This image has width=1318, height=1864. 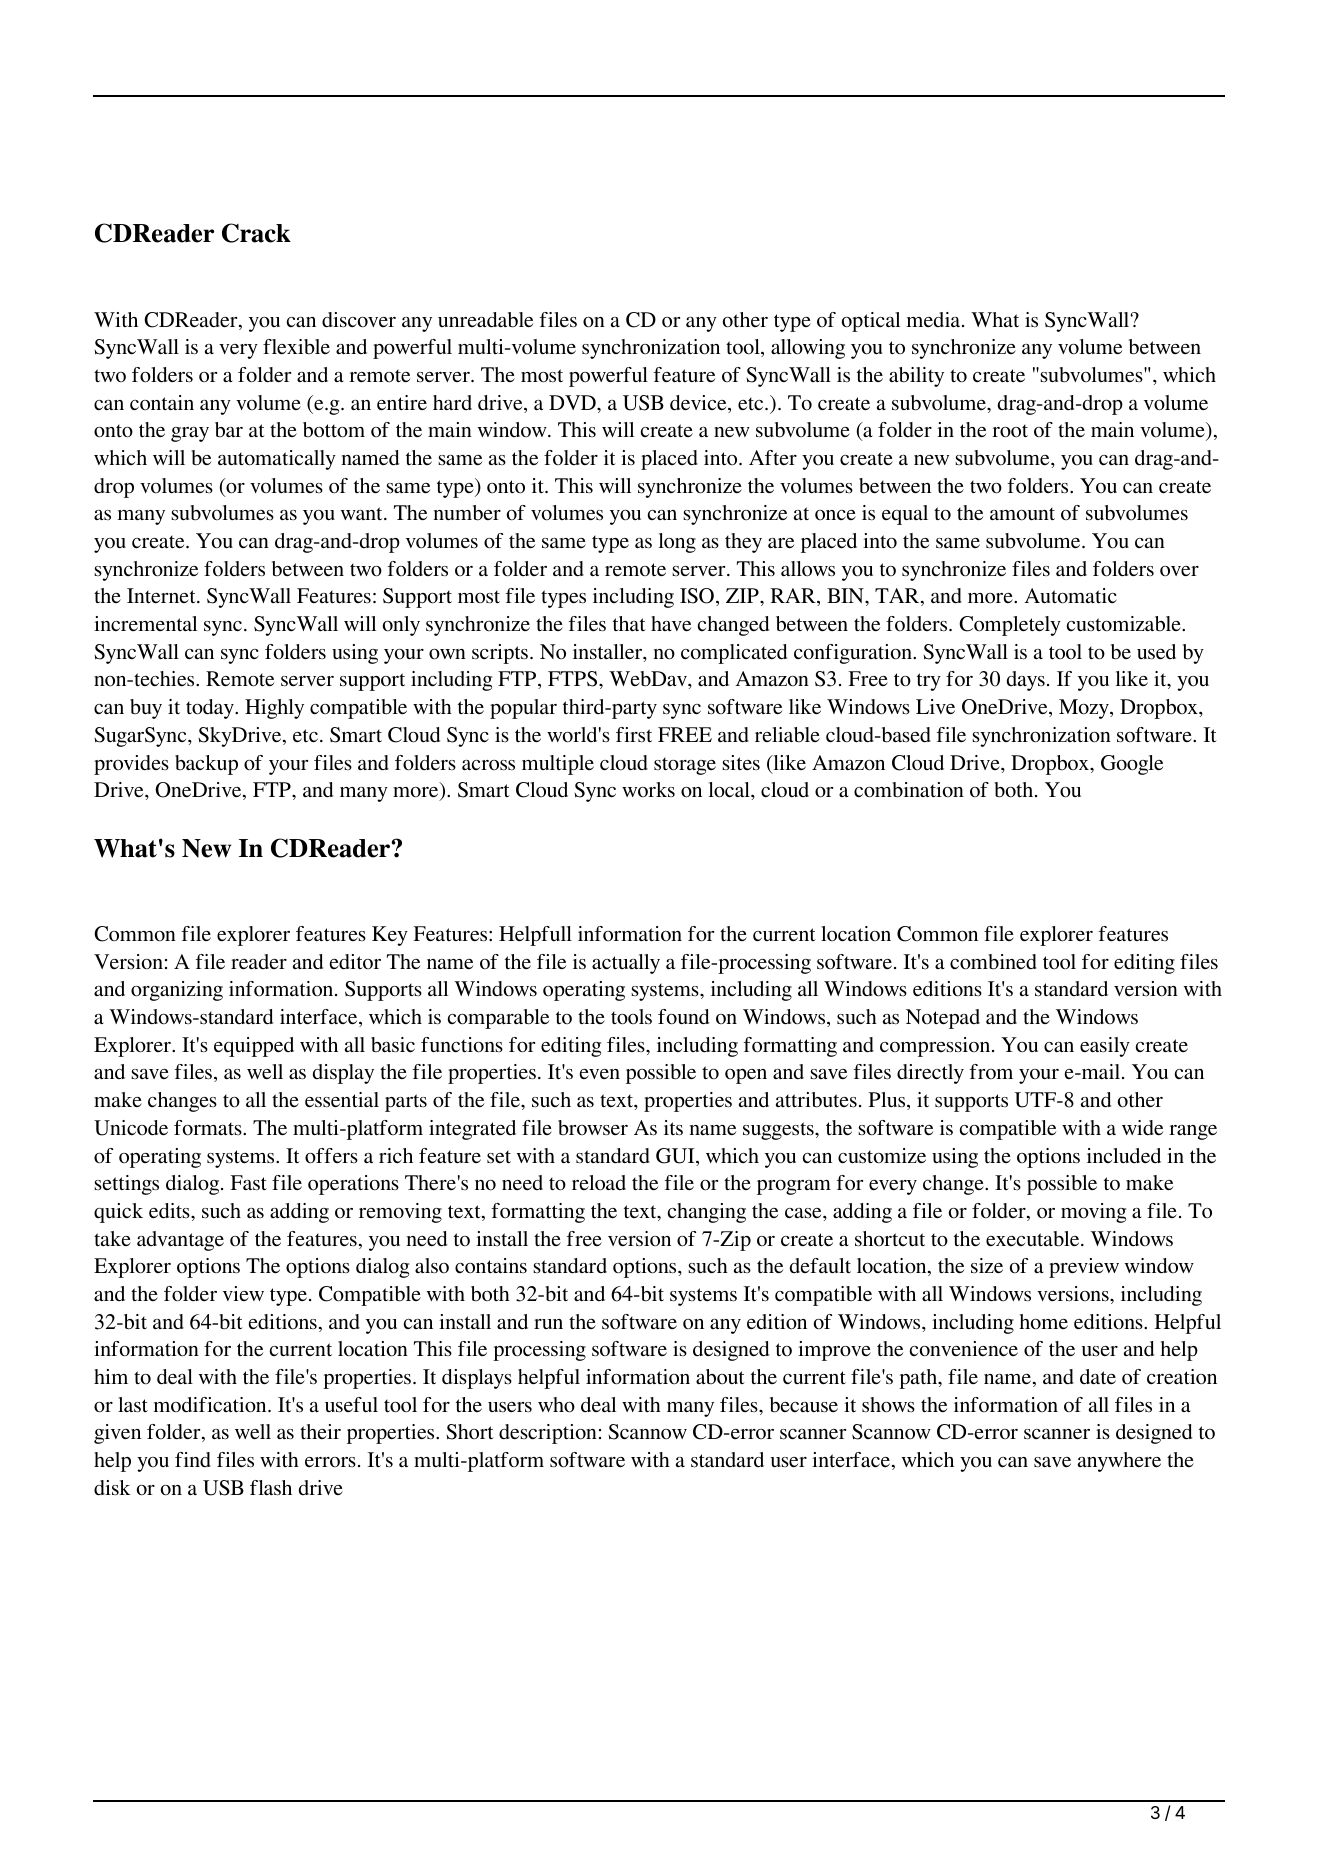 I want to click on unreadable, so click(x=485, y=320).
